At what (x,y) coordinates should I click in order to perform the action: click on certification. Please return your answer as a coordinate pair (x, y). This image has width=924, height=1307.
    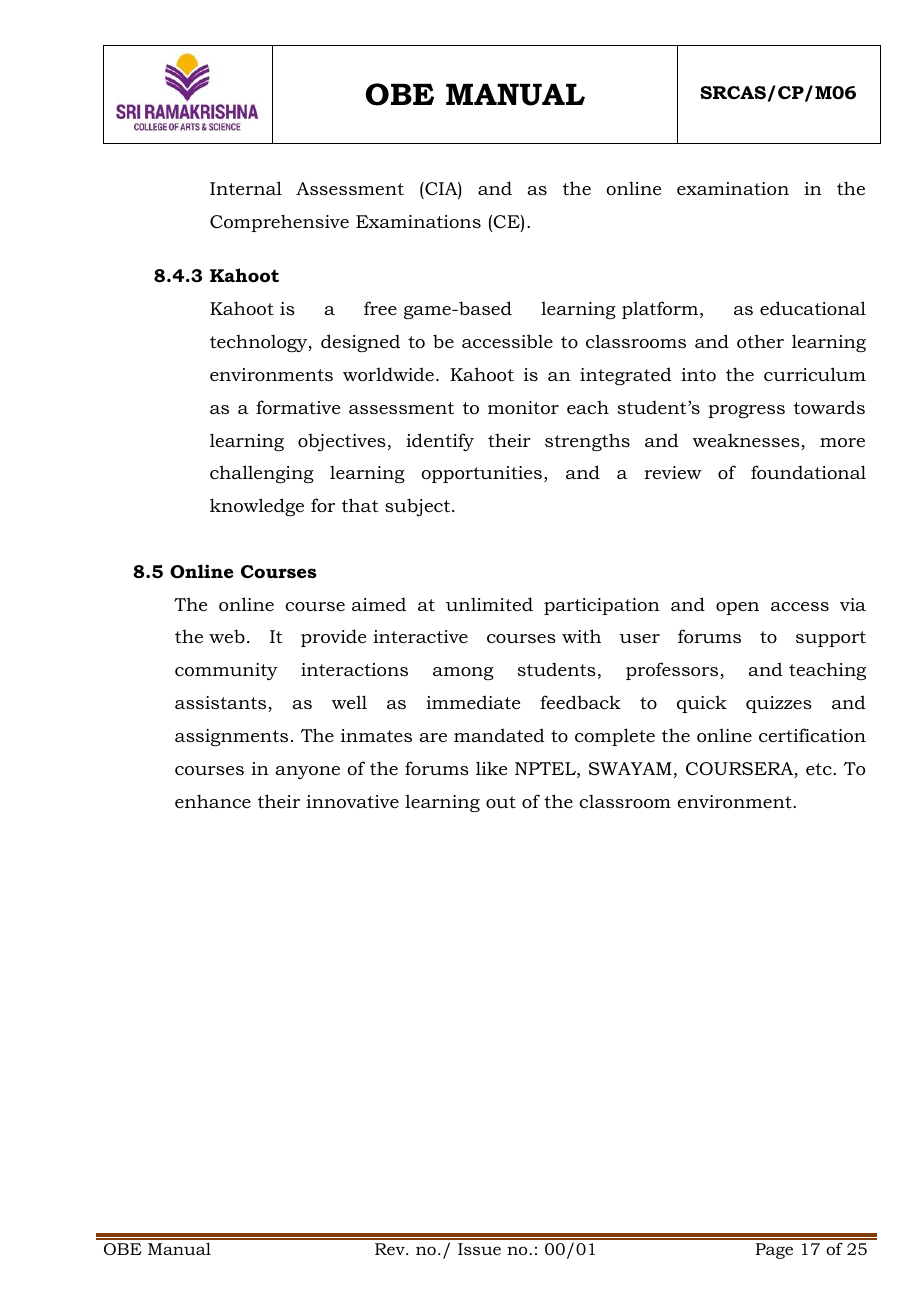
    Looking at the image, I should click on (812, 735).
